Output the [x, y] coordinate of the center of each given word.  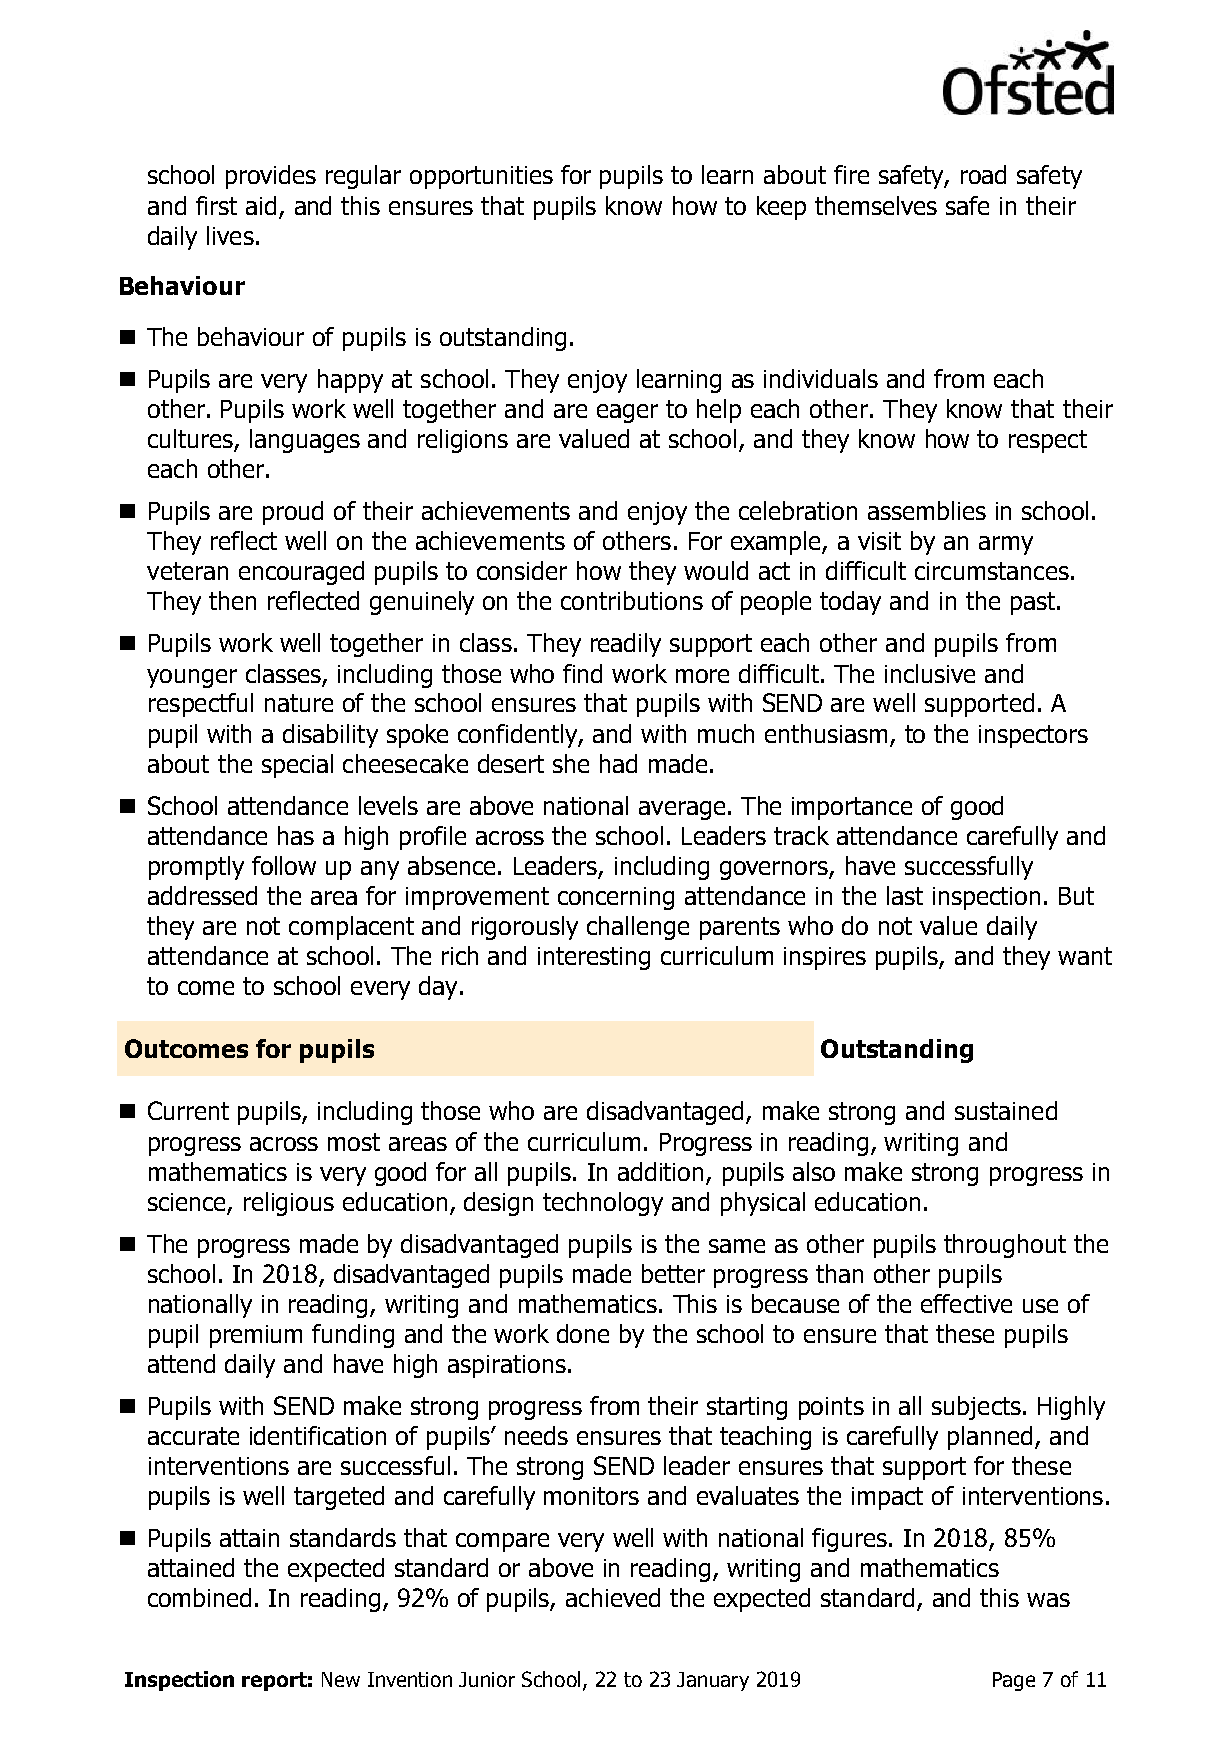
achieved [613, 1597]
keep [781, 208]
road [983, 174]
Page [1014, 1681]
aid [261, 205]
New [341, 1679]
